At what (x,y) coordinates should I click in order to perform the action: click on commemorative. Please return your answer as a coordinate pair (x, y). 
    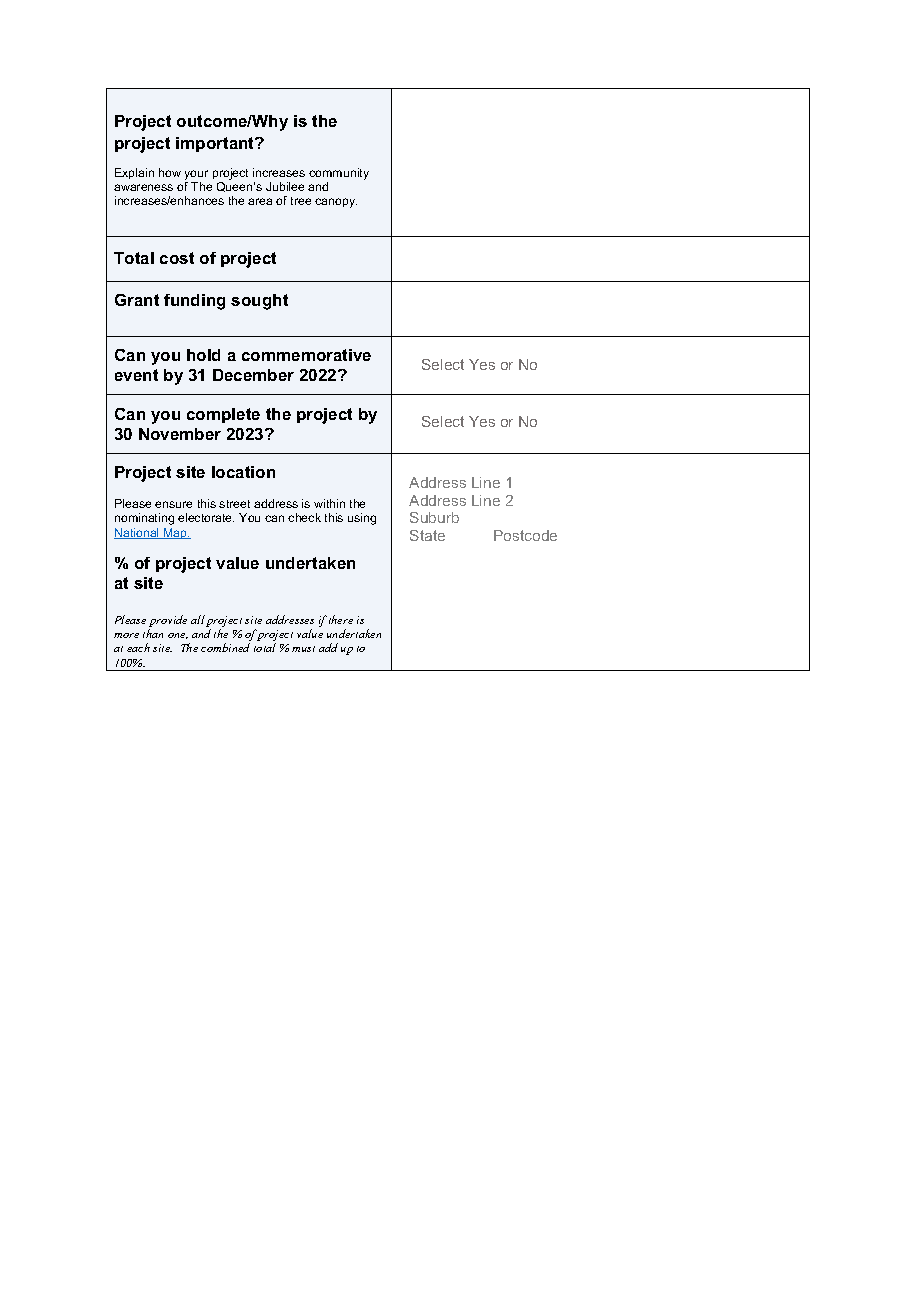
    Looking at the image, I should click on (306, 355).
